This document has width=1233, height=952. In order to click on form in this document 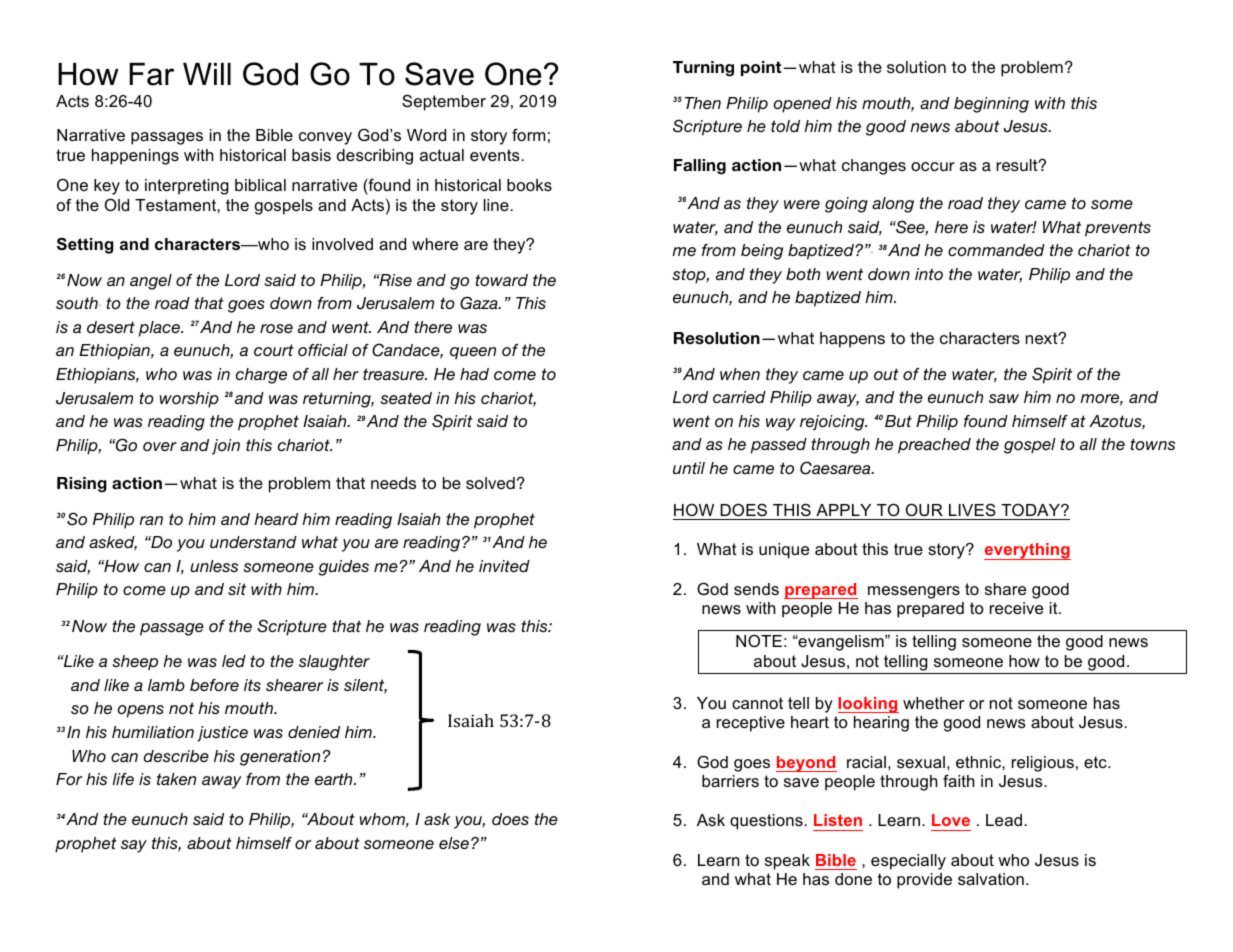, I will do `click(528, 134)`.
